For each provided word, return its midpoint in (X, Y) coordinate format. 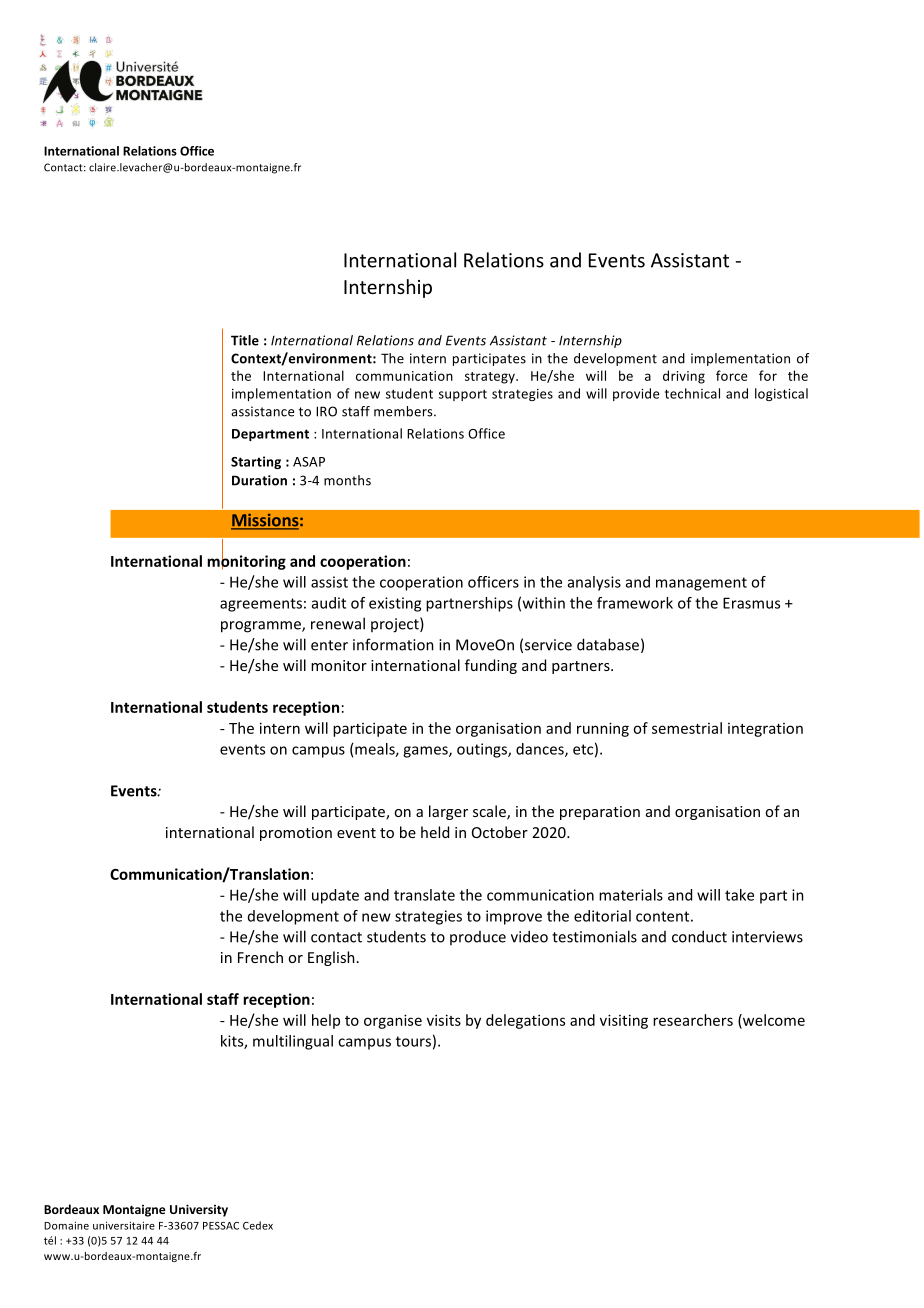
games (426, 752)
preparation (600, 813)
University (199, 1210)
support (463, 395)
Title (245, 340)
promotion (296, 834)
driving (684, 377)
